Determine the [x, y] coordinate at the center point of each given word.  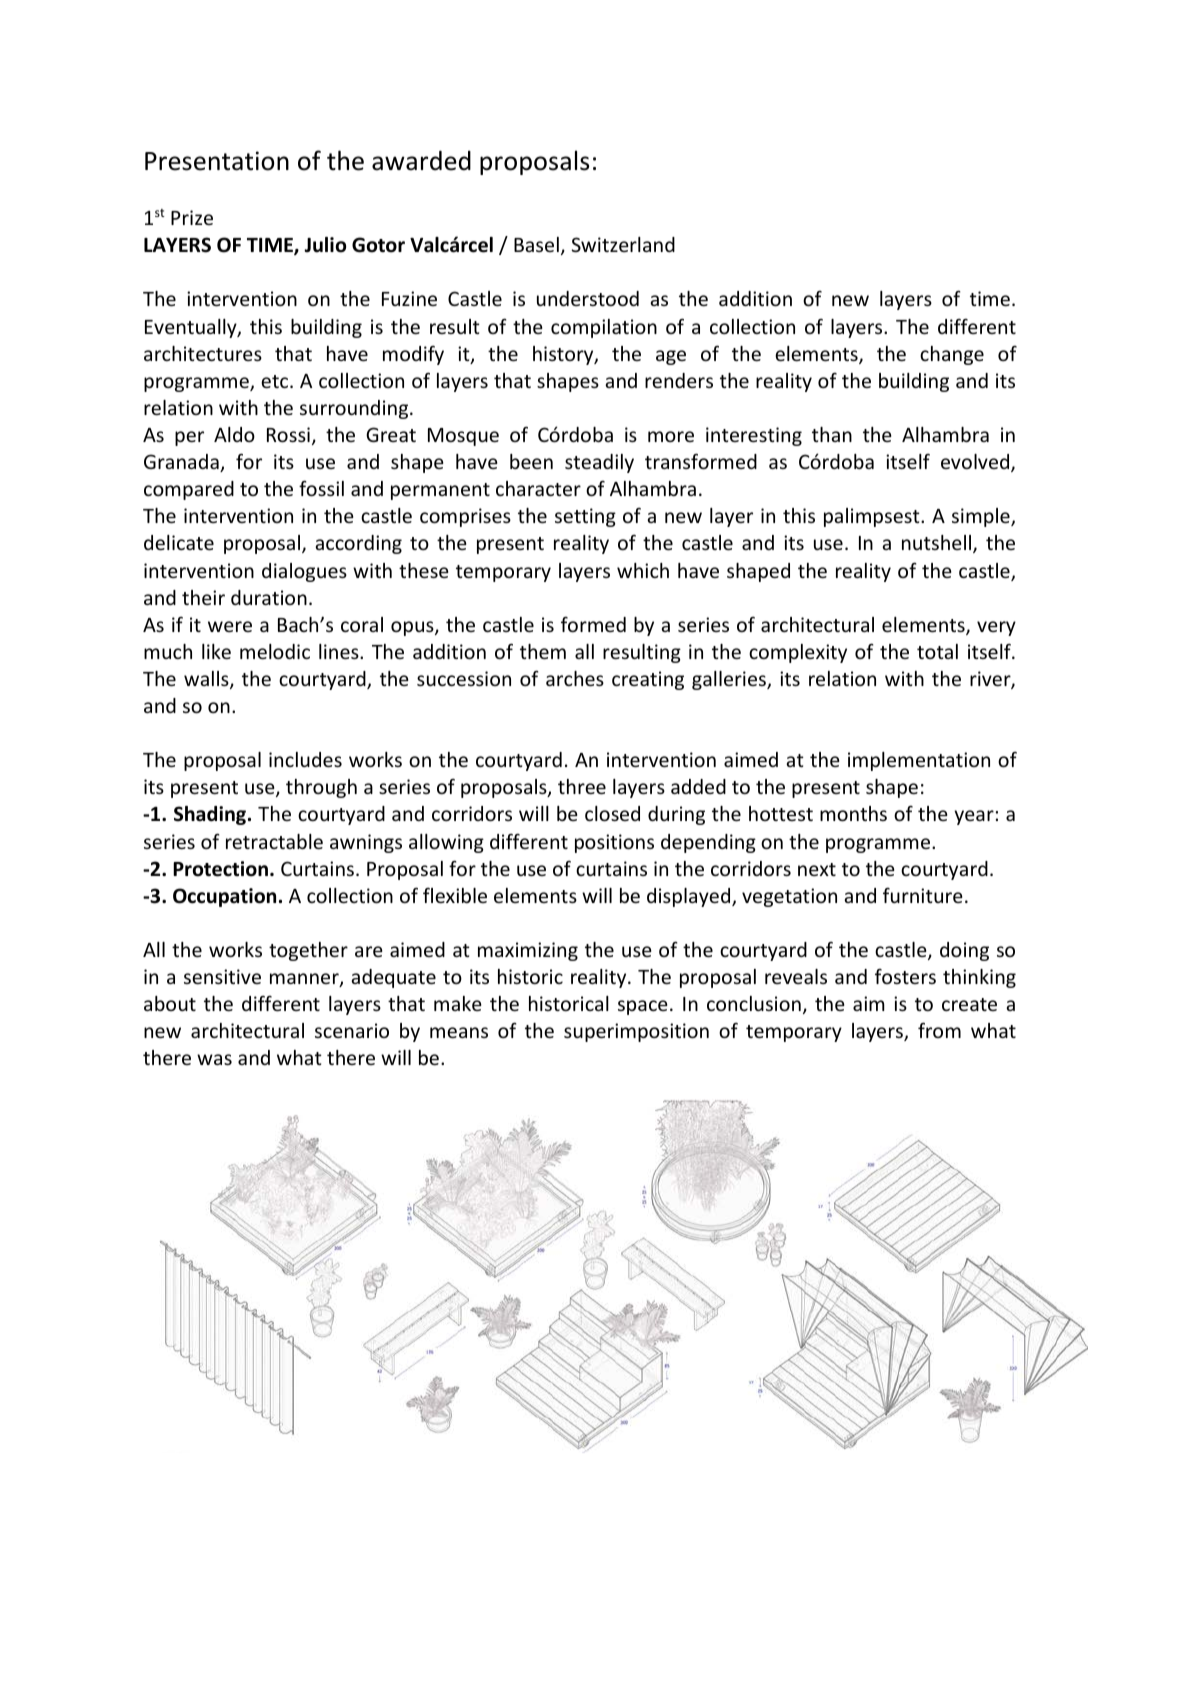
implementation [919, 761]
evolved [976, 463]
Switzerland [623, 244]
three [582, 786]
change [952, 355]
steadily [599, 463]
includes [305, 759]
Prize [192, 217]
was [214, 1059]
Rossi [288, 434]
